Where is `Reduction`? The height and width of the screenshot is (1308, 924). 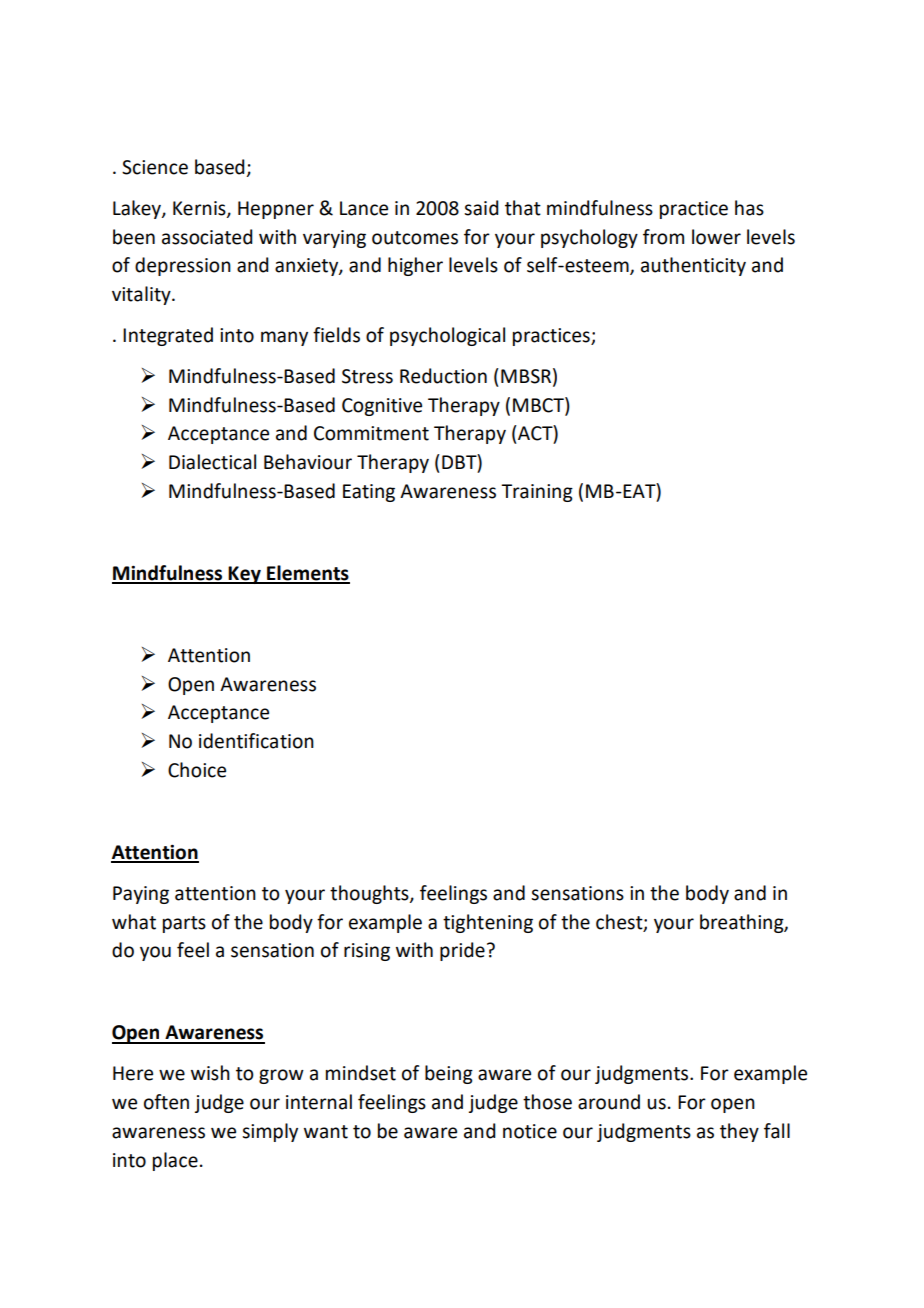
Reduction is located at coordinates (443, 376).
